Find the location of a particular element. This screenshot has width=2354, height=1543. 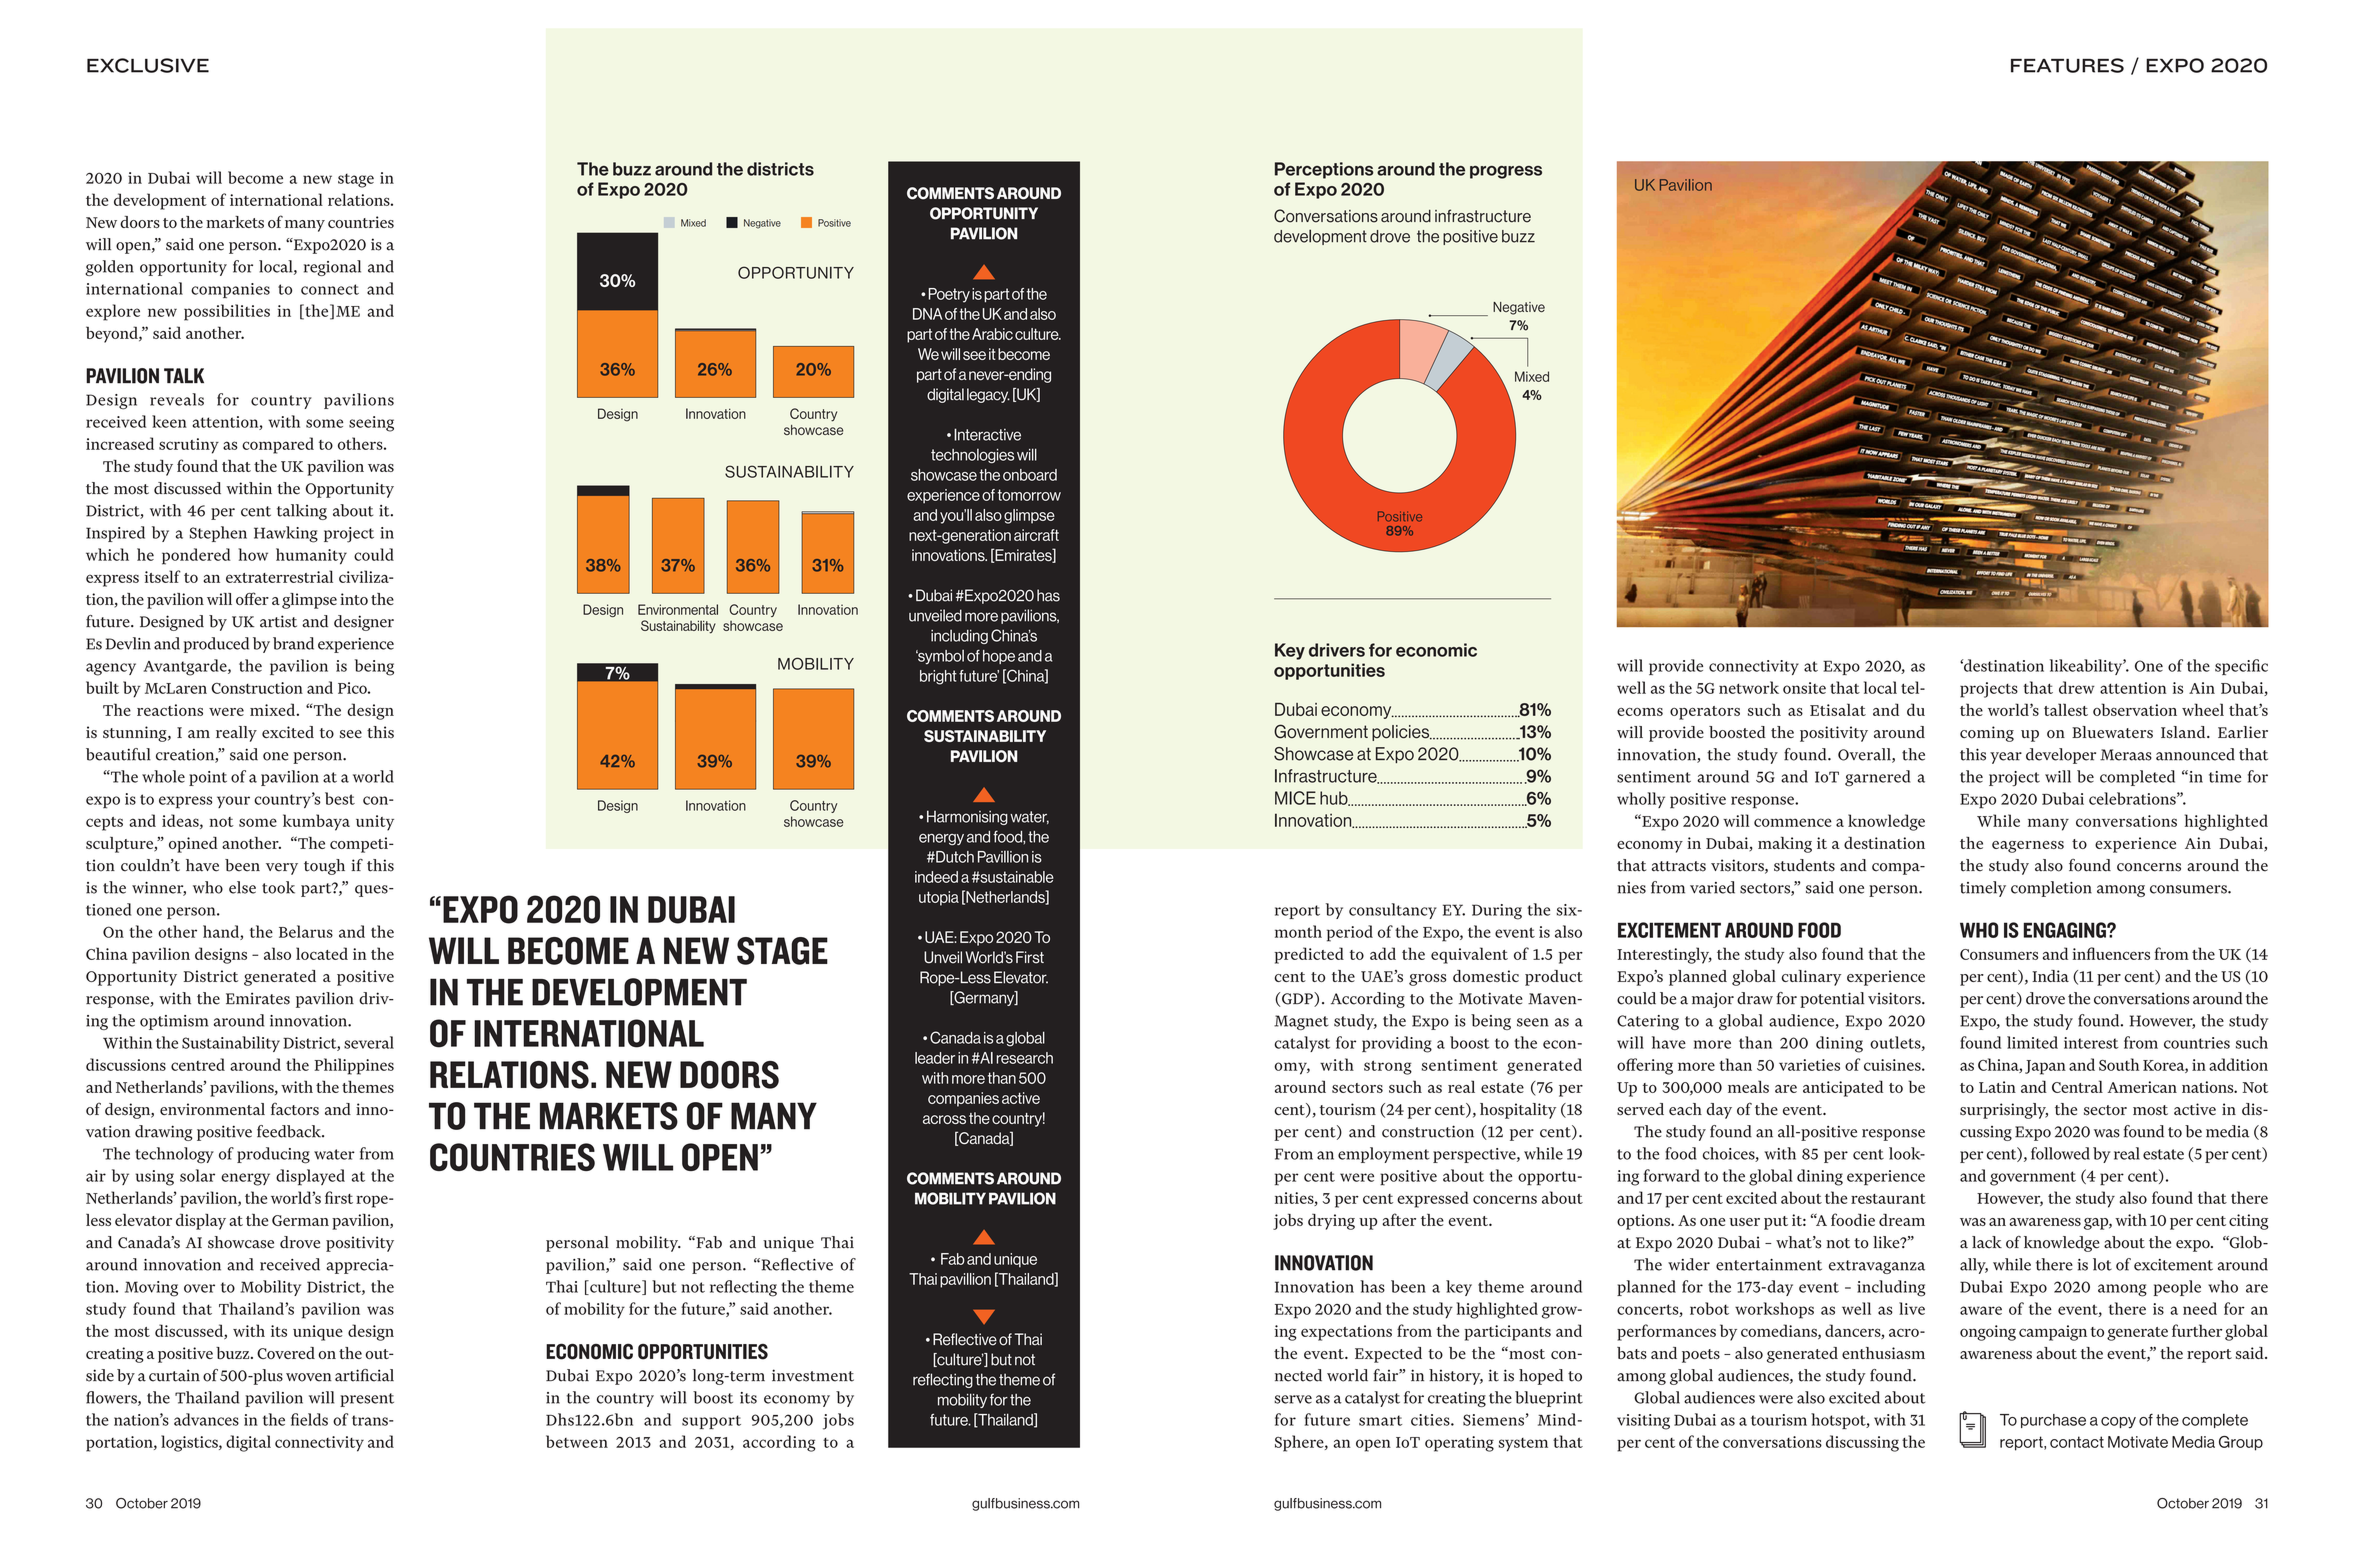

research is located at coordinates (1025, 1058).
